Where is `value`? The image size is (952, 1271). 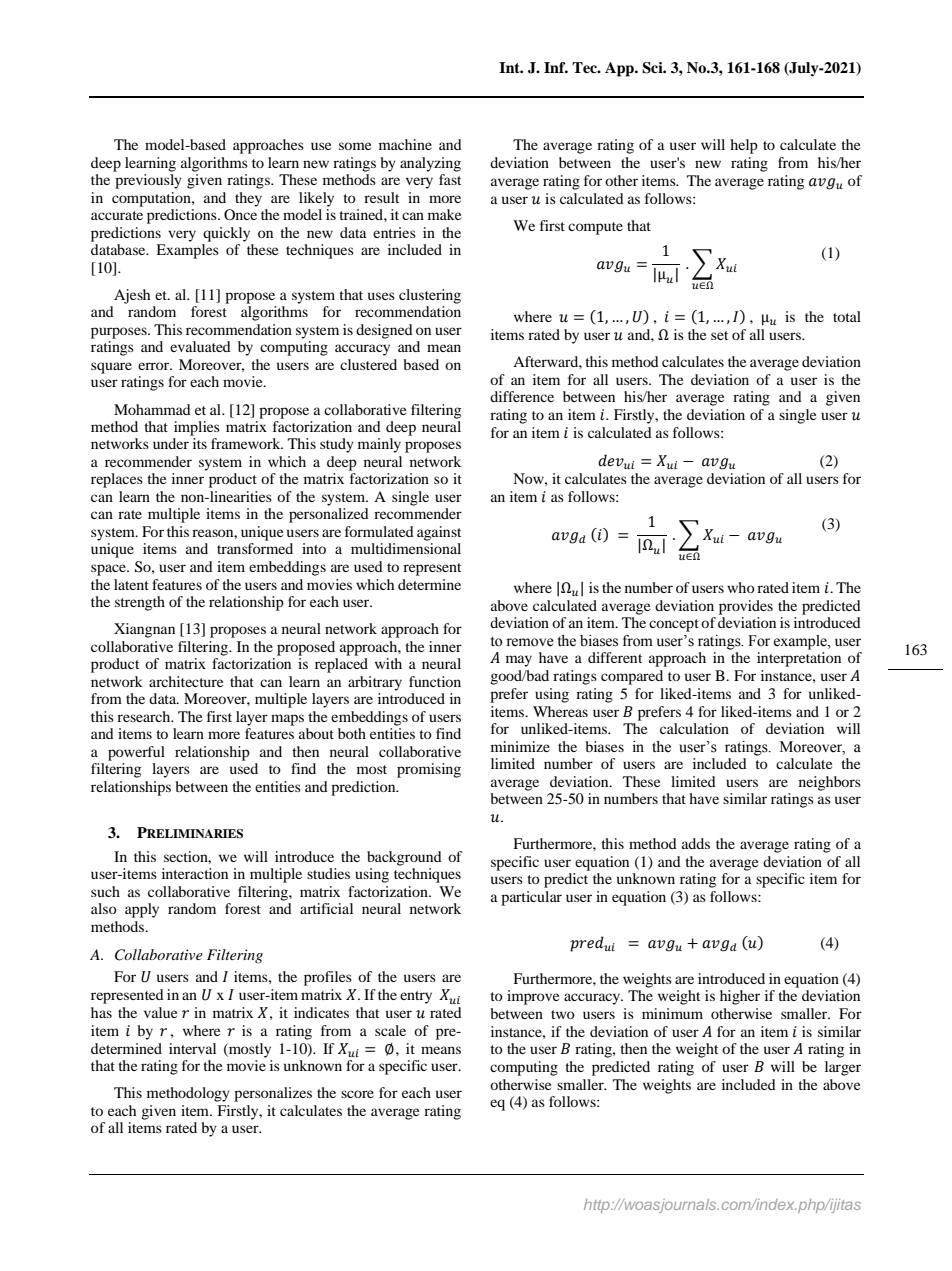 value is located at coordinates (160, 1012).
